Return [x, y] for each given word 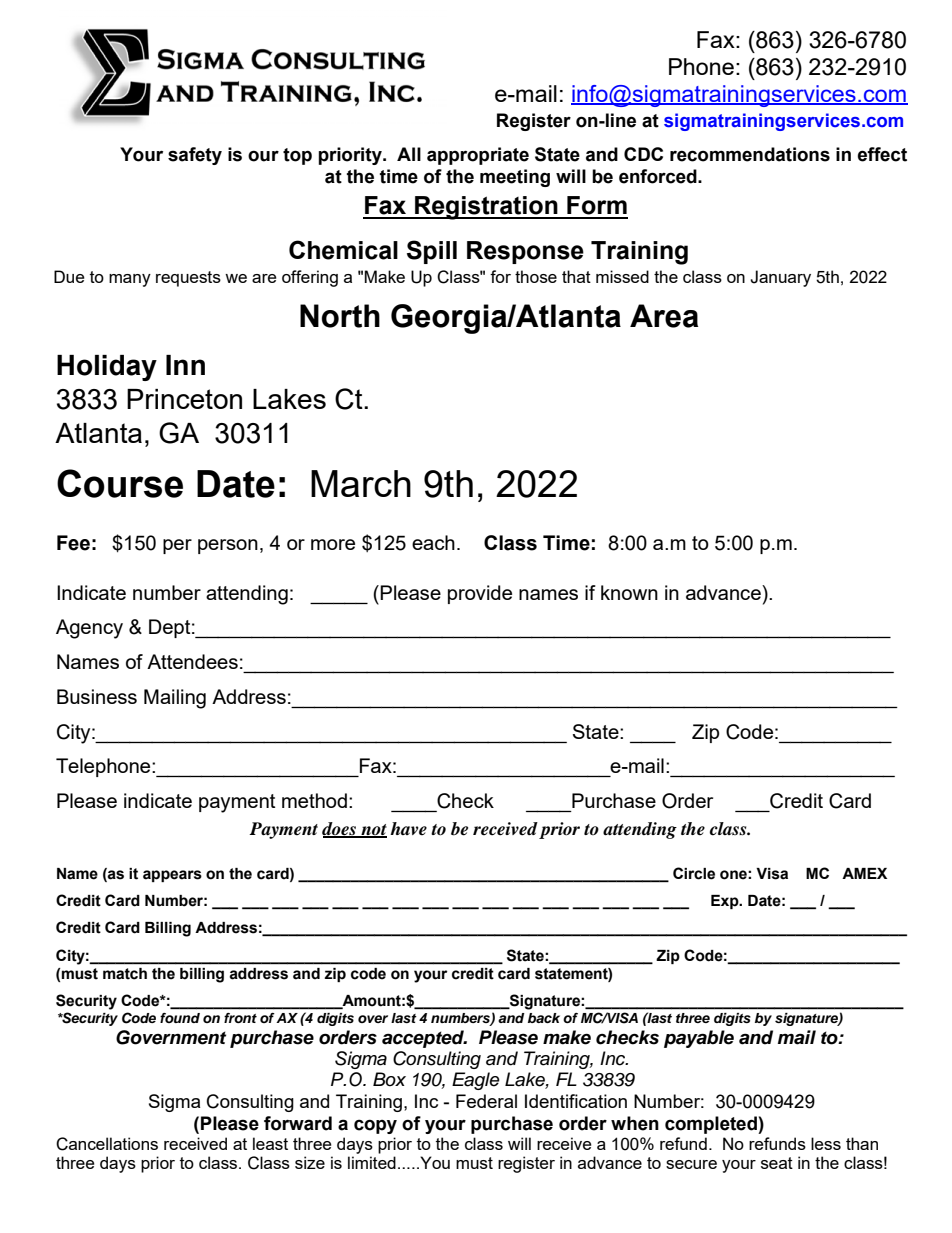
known [629, 592]
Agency [89, 629]
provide [480, 594]
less [826, 1143]
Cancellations [107, 1144]
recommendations [750, 154]
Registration [486, 208]
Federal [486, 1101]
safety [195, 156]
